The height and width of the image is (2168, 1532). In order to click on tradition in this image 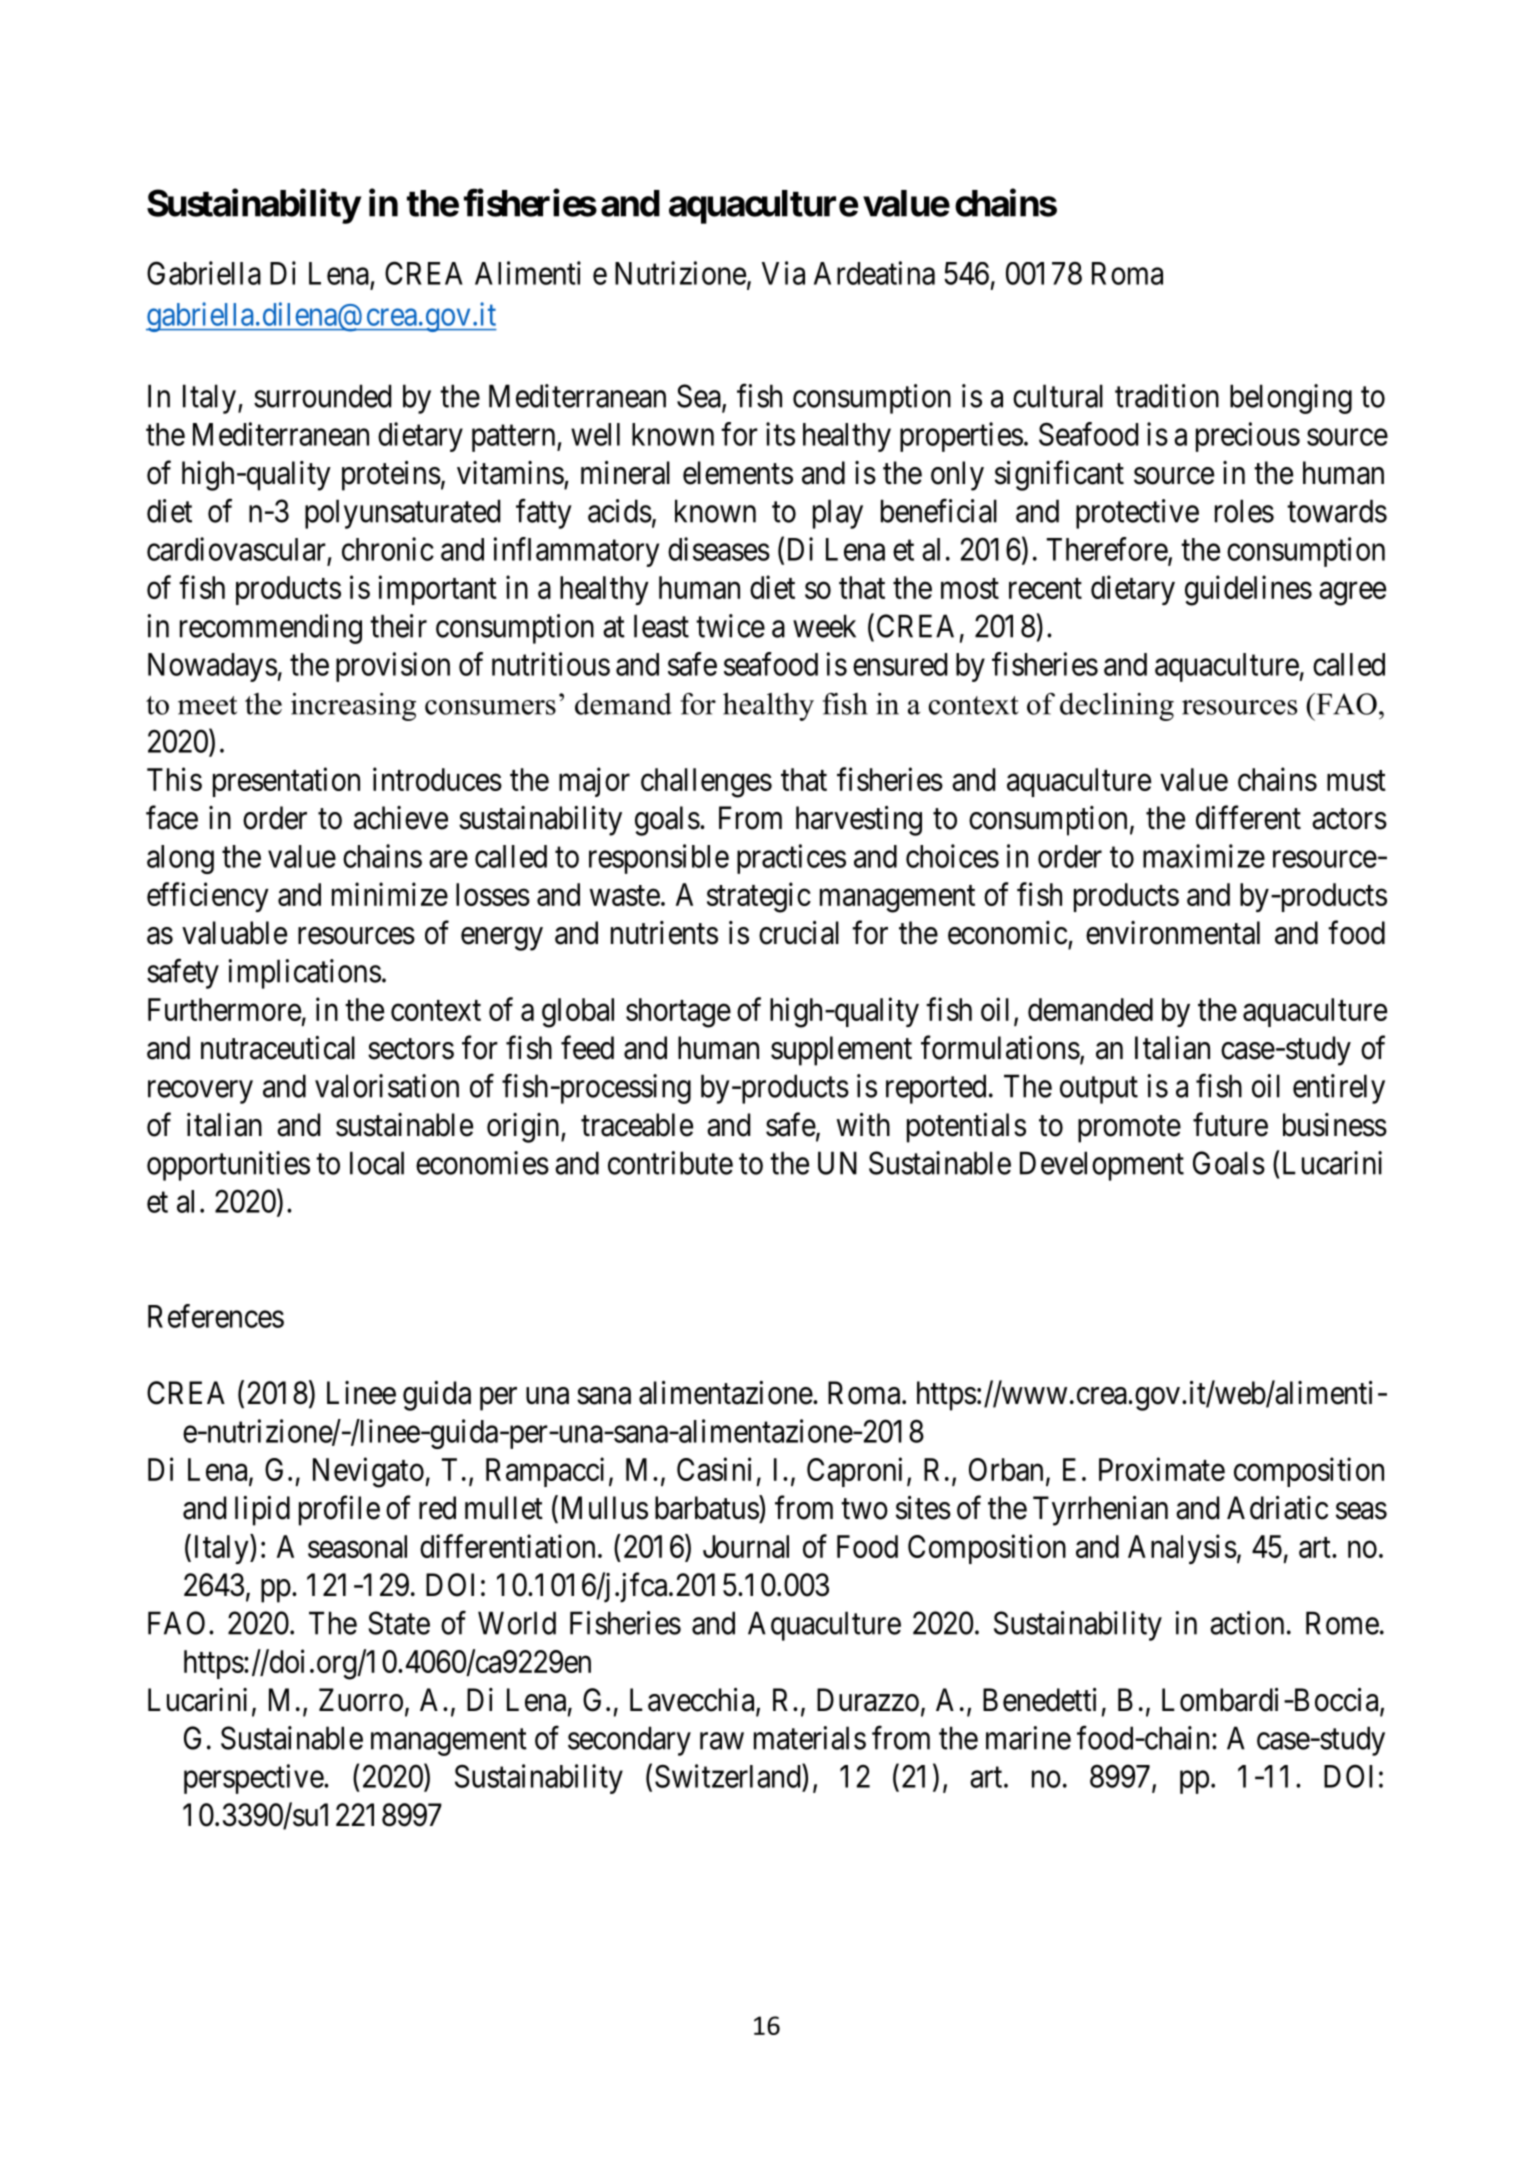, I will do `click(1167, 396)`.
